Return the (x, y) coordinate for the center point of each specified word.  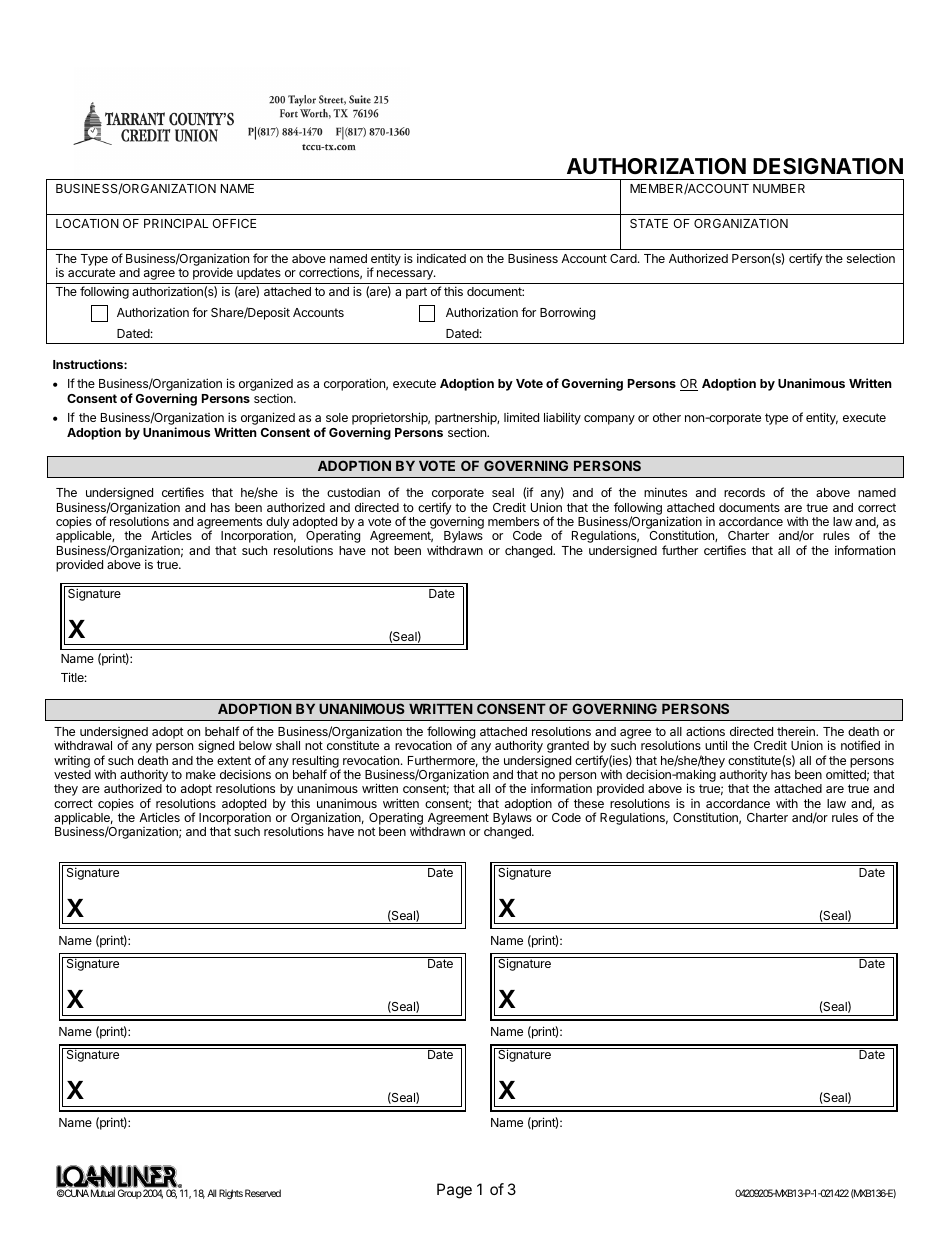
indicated (441, 258)
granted (568, 747)
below (255, 745)
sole (337, 417)
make (201, 774)
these (589, 803)
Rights (231, 1194)
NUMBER (779, 188)
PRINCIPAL (176, 223)
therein (797, 731)
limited (521, 417)
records (744, 492)
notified (860, 745)
